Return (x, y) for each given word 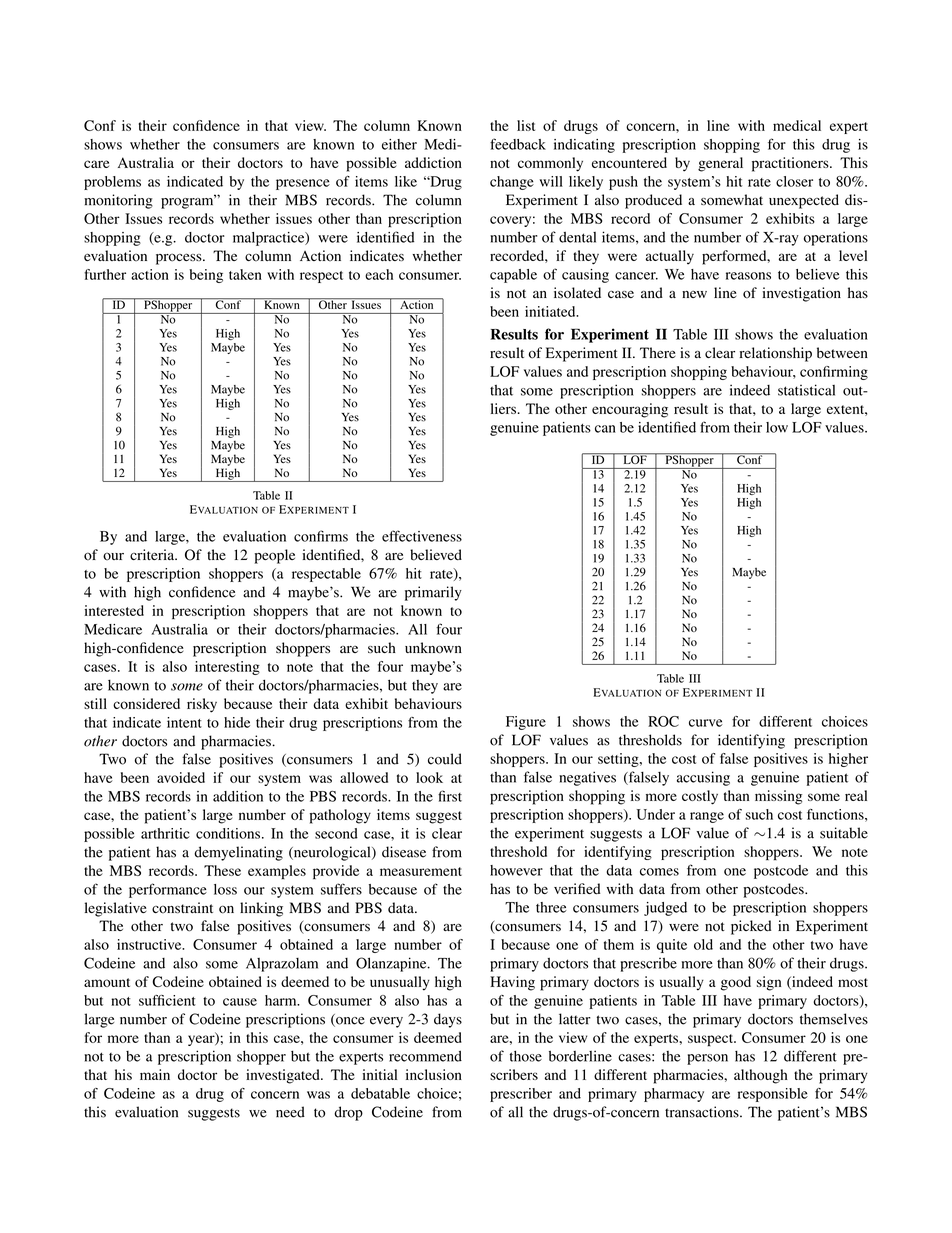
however (516, 870)
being (206, 276)
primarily (433, 593)
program (188, 202)
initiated (551, 311)
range (707, 817)
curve (706, 723)
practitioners (791, 164)
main (155, 1074)
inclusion (434, 1074)
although (761, 1076)
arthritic (165, 833)
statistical (806, 390)
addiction (433, 162)
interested (114, 610)
